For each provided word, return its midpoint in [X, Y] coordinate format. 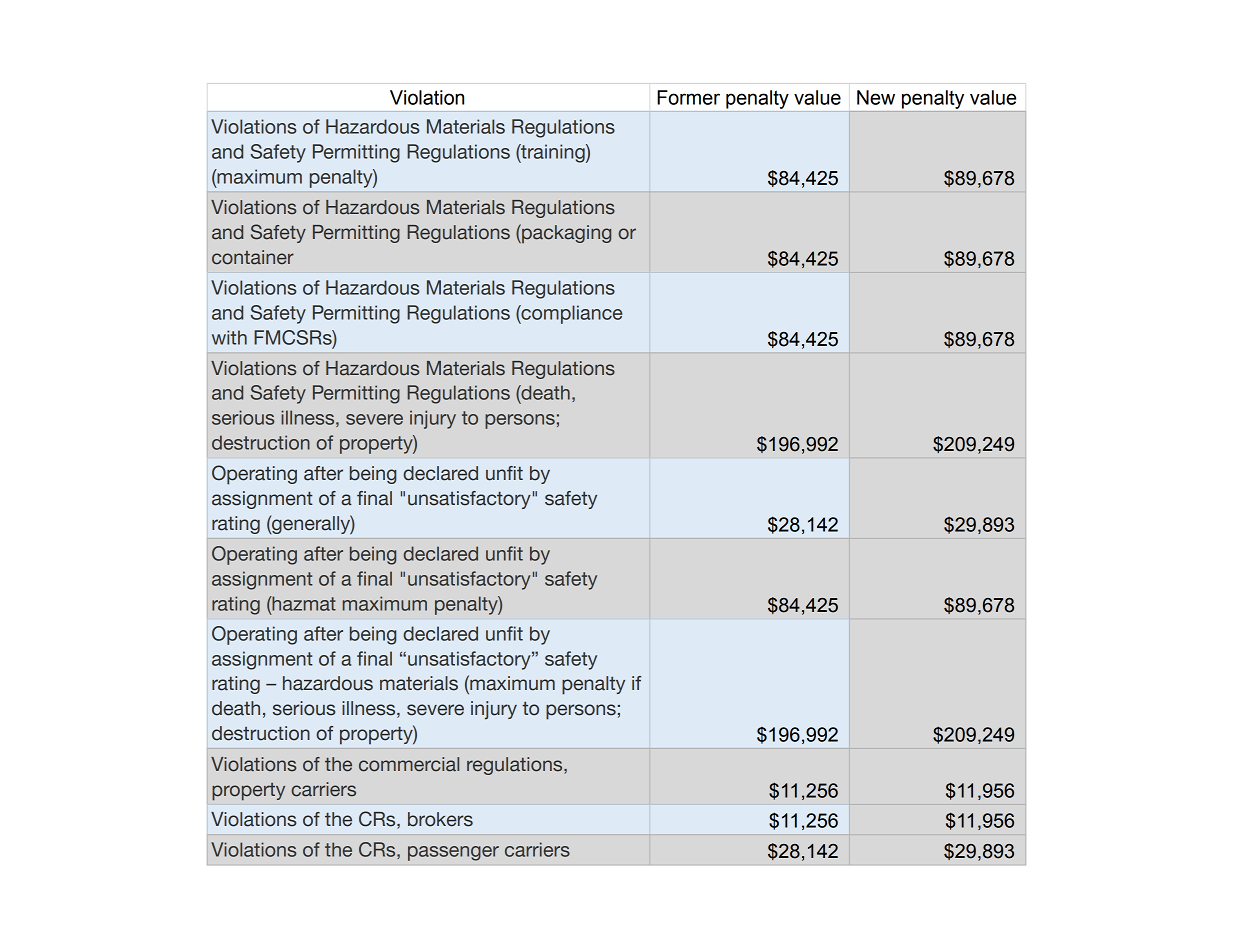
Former [688, 97]
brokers [440, 819]
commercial [409, 764]
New [876, 97]
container [253, 257]
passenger [453, 853]
